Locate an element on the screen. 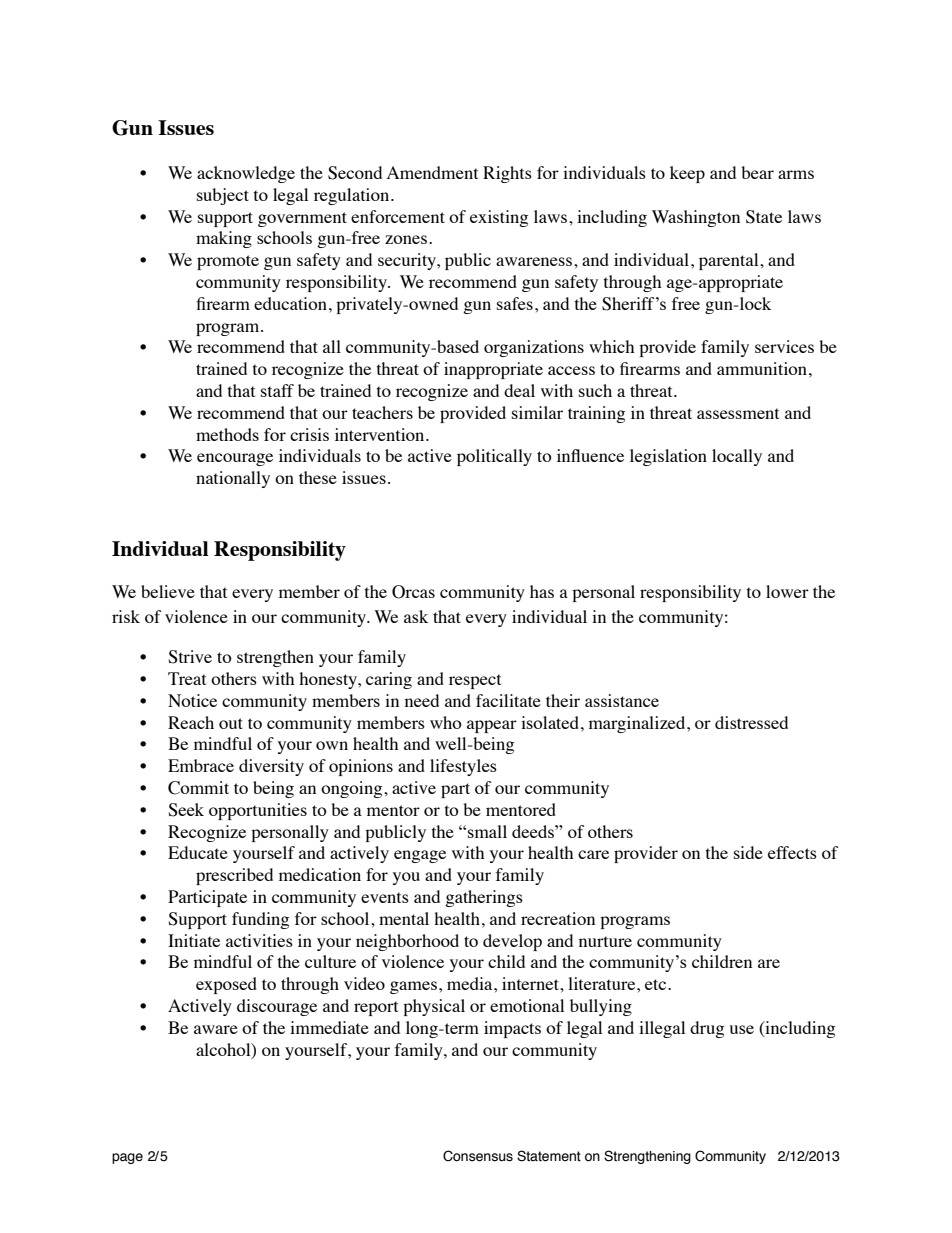  politically is located at coordinates (494, 457).
